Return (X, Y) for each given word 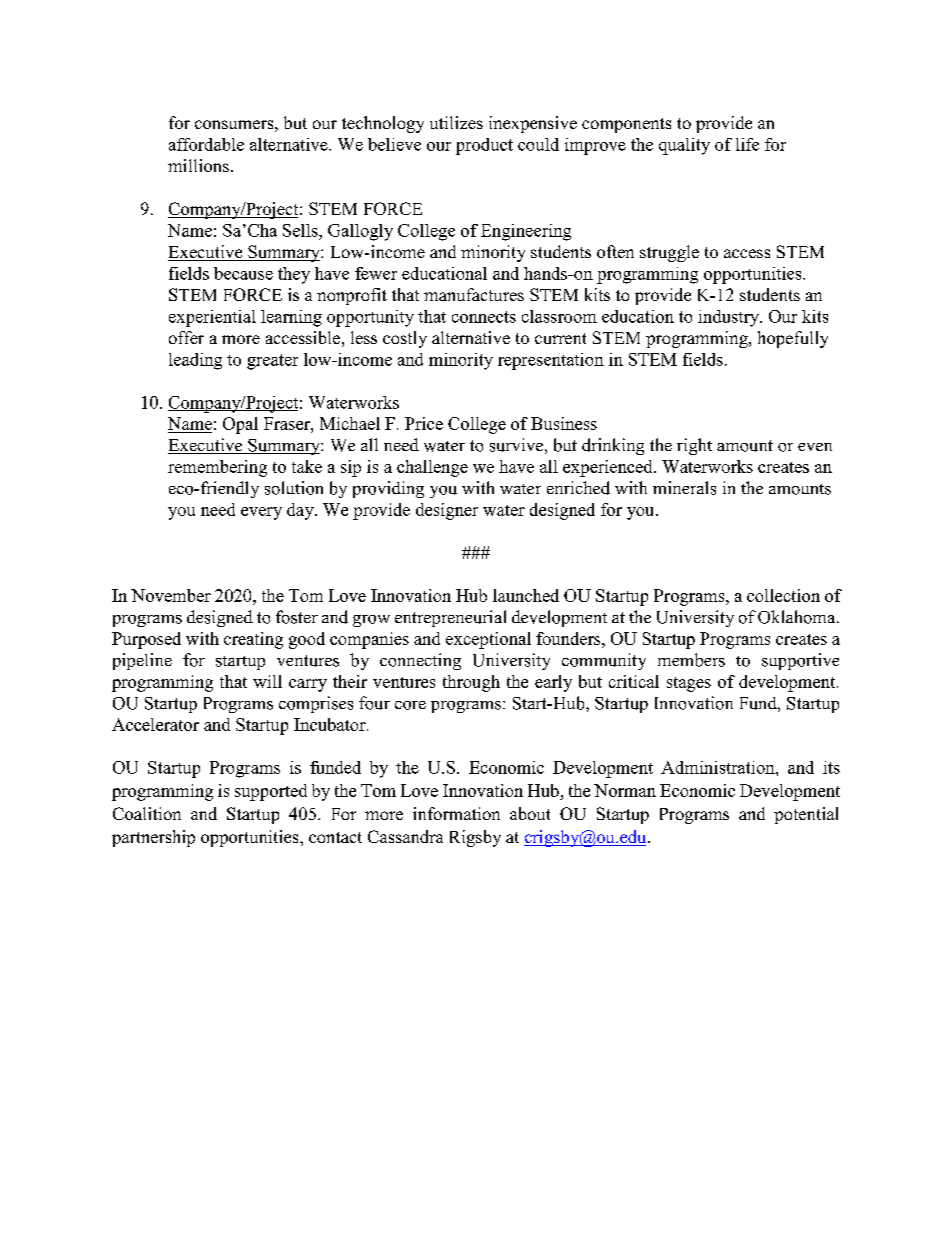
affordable (206, 144)
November (171, 595)
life (747, 144)
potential (806, 815)
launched (526, 595)
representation (551, 361)
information (456, 813)
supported (271, 792)
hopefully (793, 339)
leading (195, 361)
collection (783, 595)
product (484, 146)
